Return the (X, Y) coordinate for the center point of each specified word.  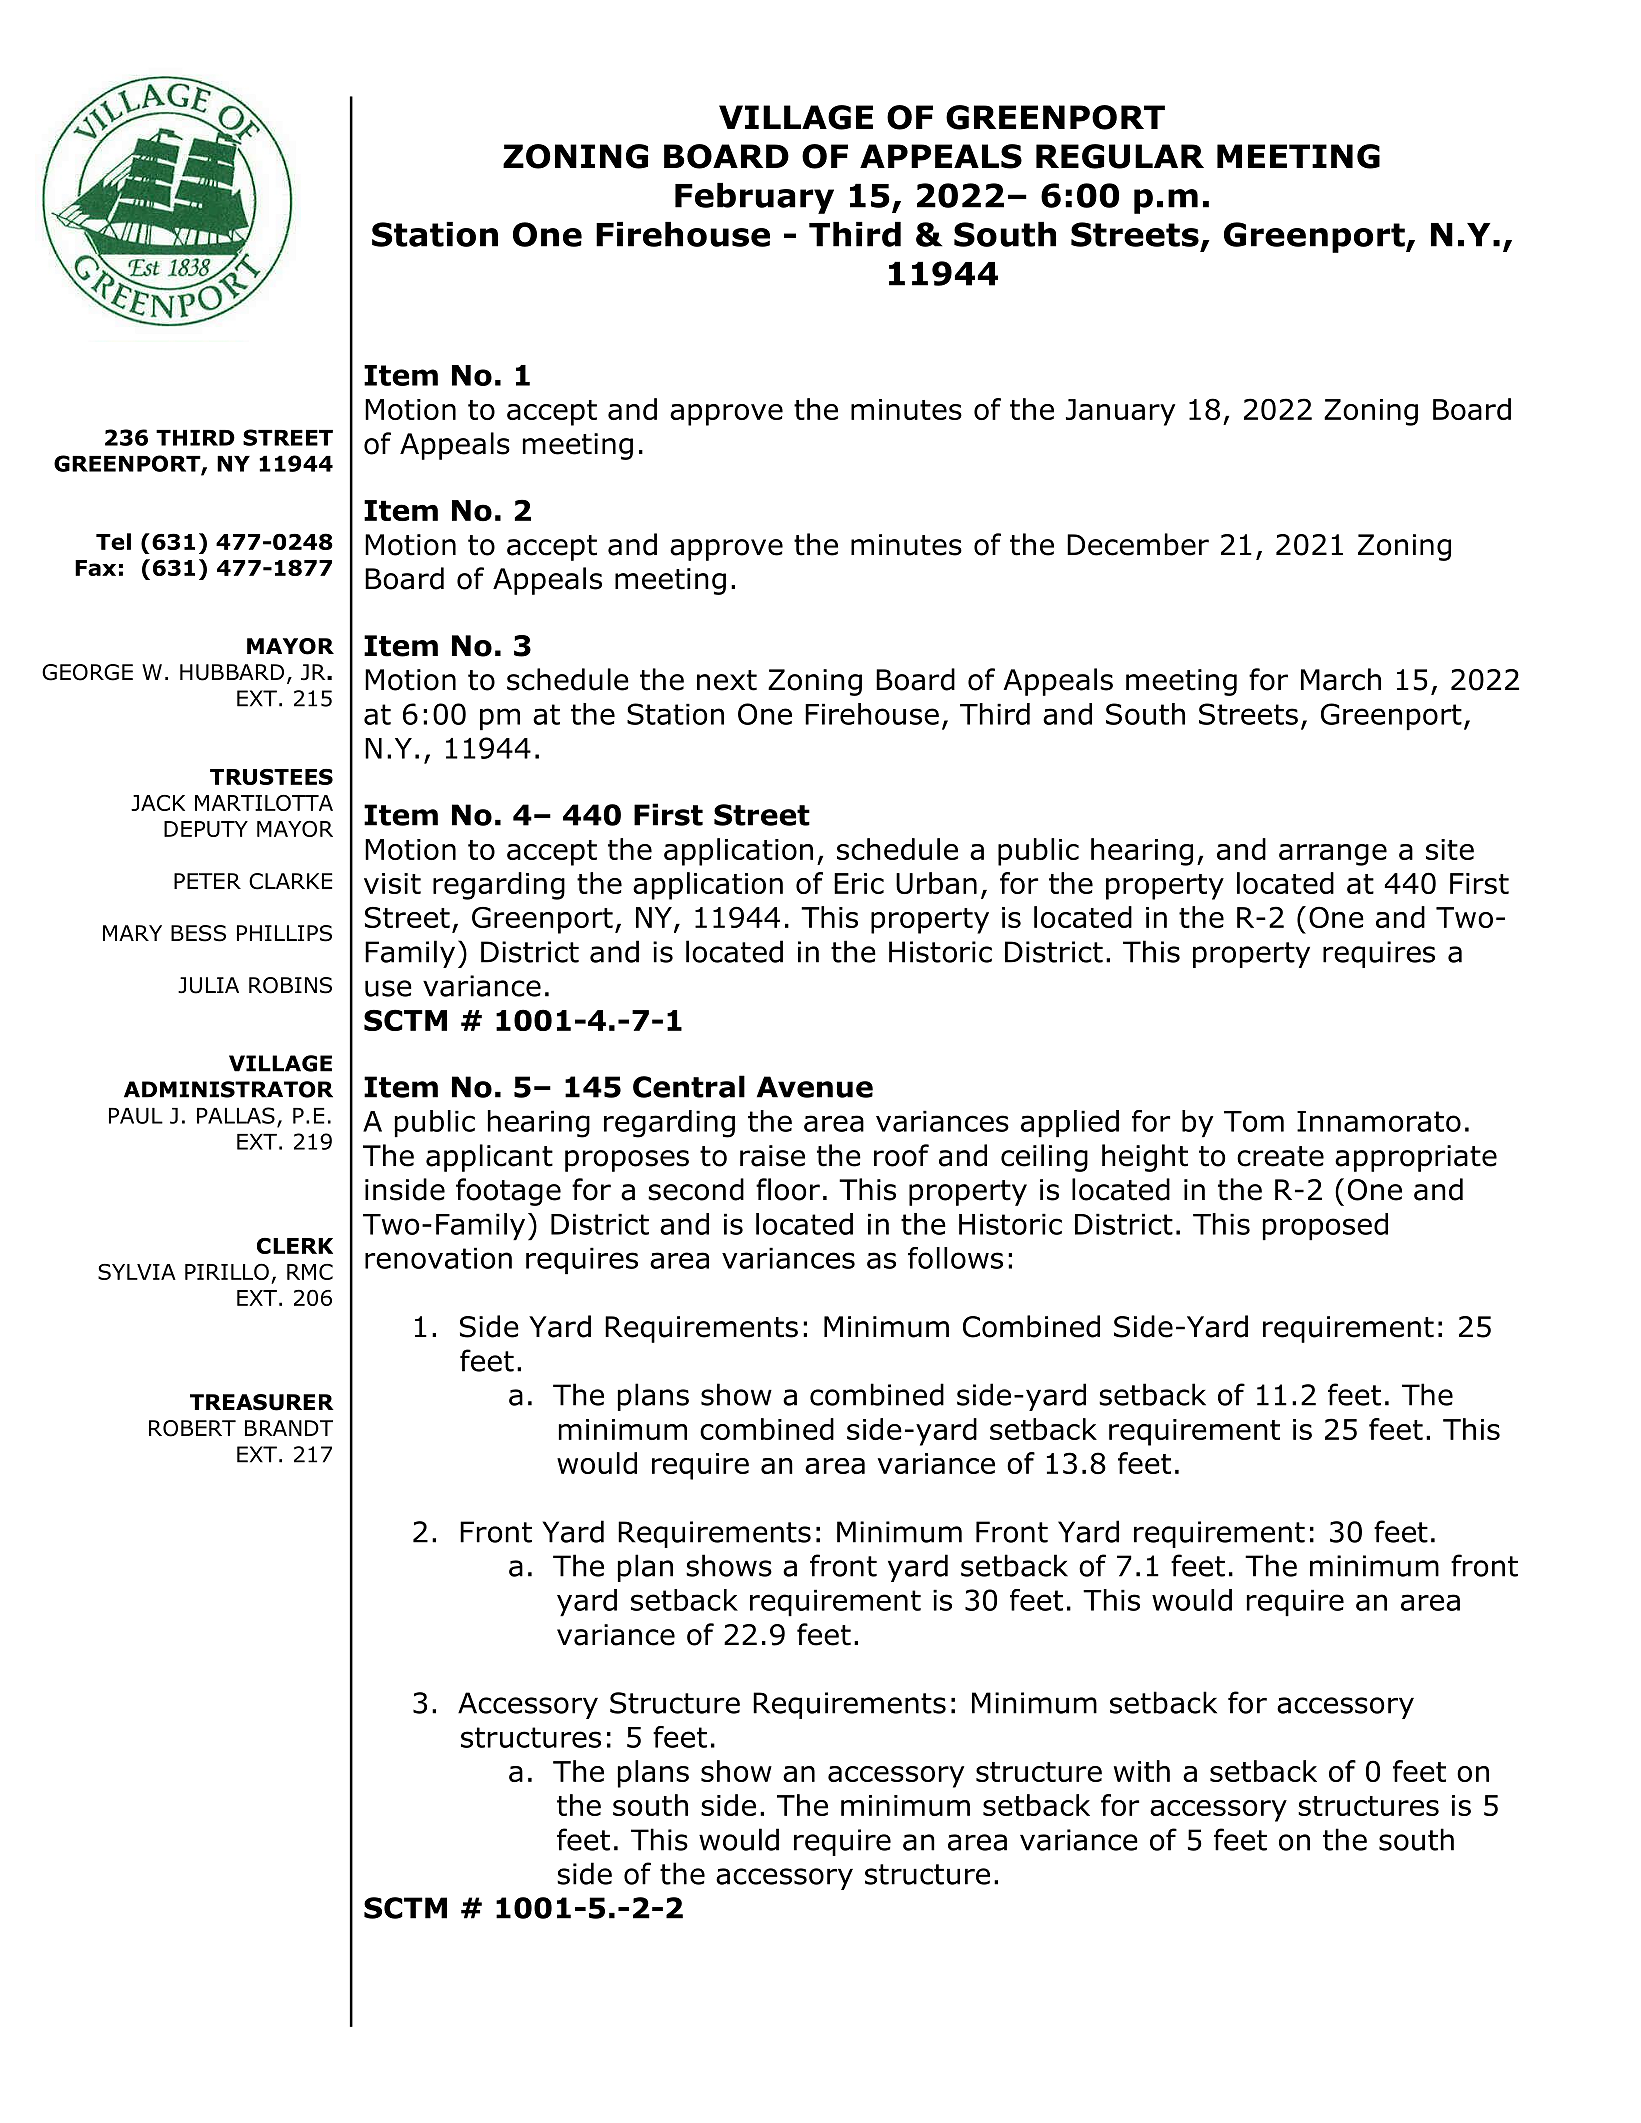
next (727, 680)
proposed (1325, 1227)
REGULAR (1120, 156)
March (1341, 679)
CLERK (295, 1246)
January (1120, 412)
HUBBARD (232, 672)
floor (788, 1189)
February (754, 198)
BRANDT (289, 1428)
